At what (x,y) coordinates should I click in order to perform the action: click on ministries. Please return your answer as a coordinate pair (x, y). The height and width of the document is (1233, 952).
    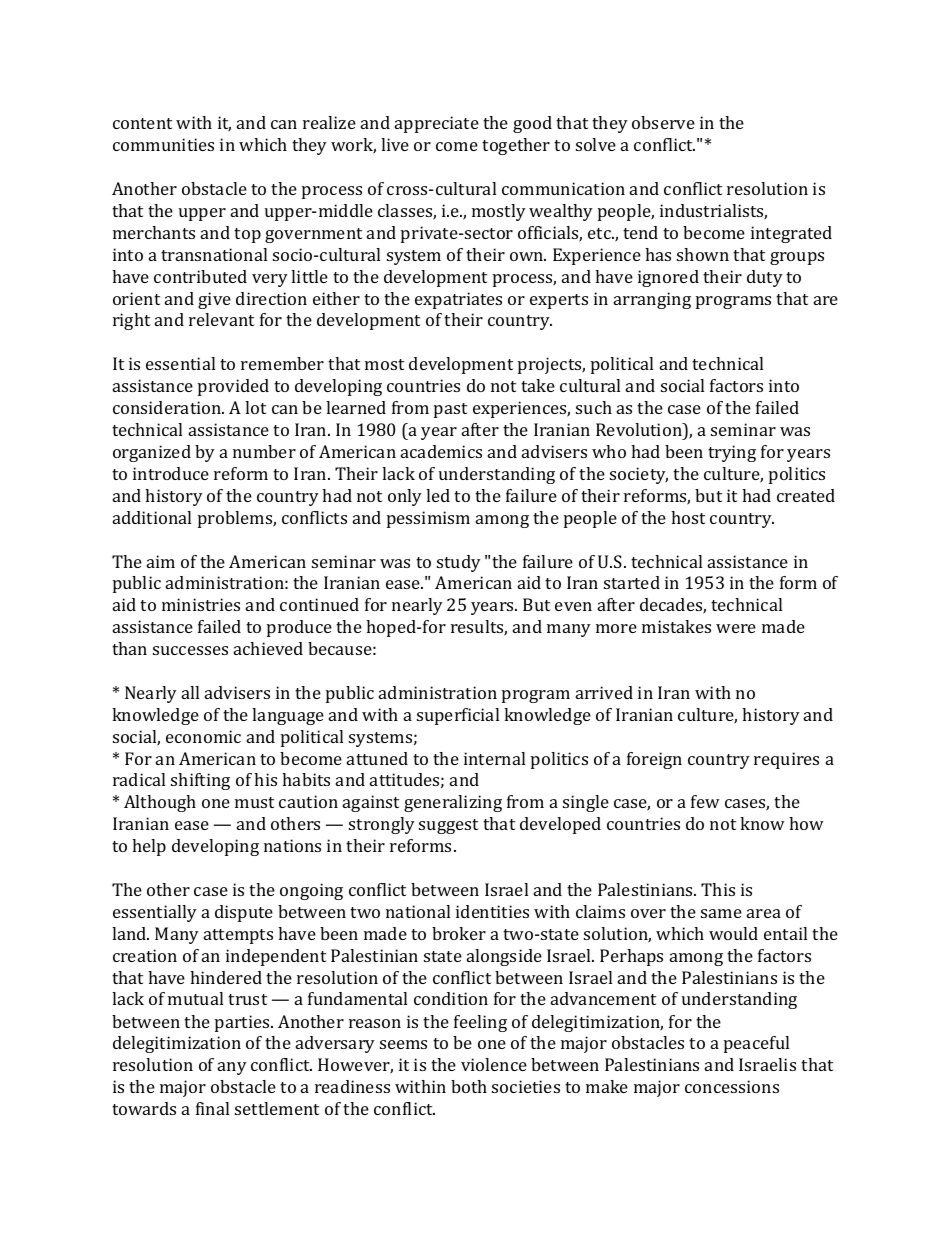
    Looking at the image, I should click on (201, 604).
